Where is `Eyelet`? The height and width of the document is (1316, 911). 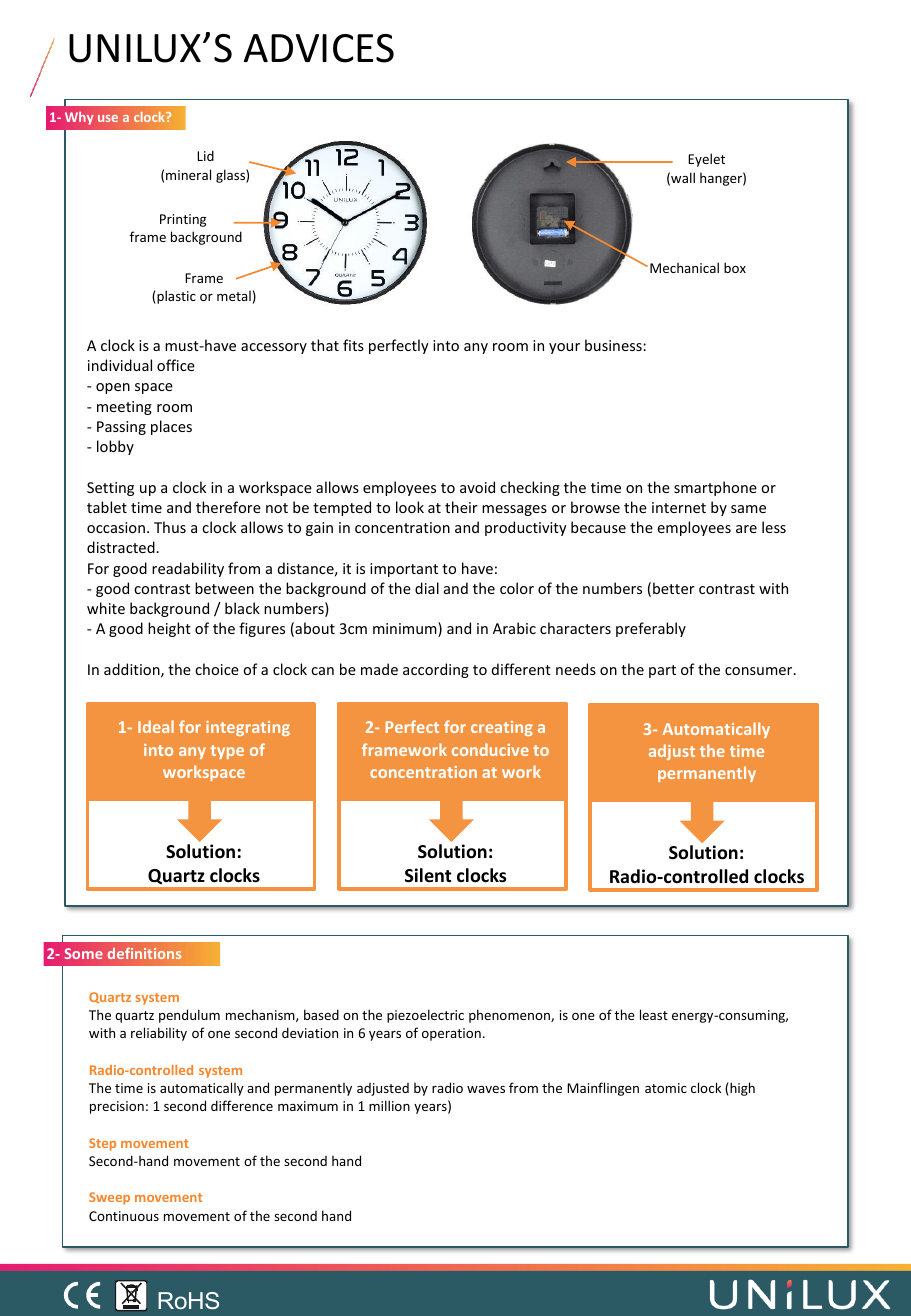
Eyelet is located at coordinates (706, 160).
